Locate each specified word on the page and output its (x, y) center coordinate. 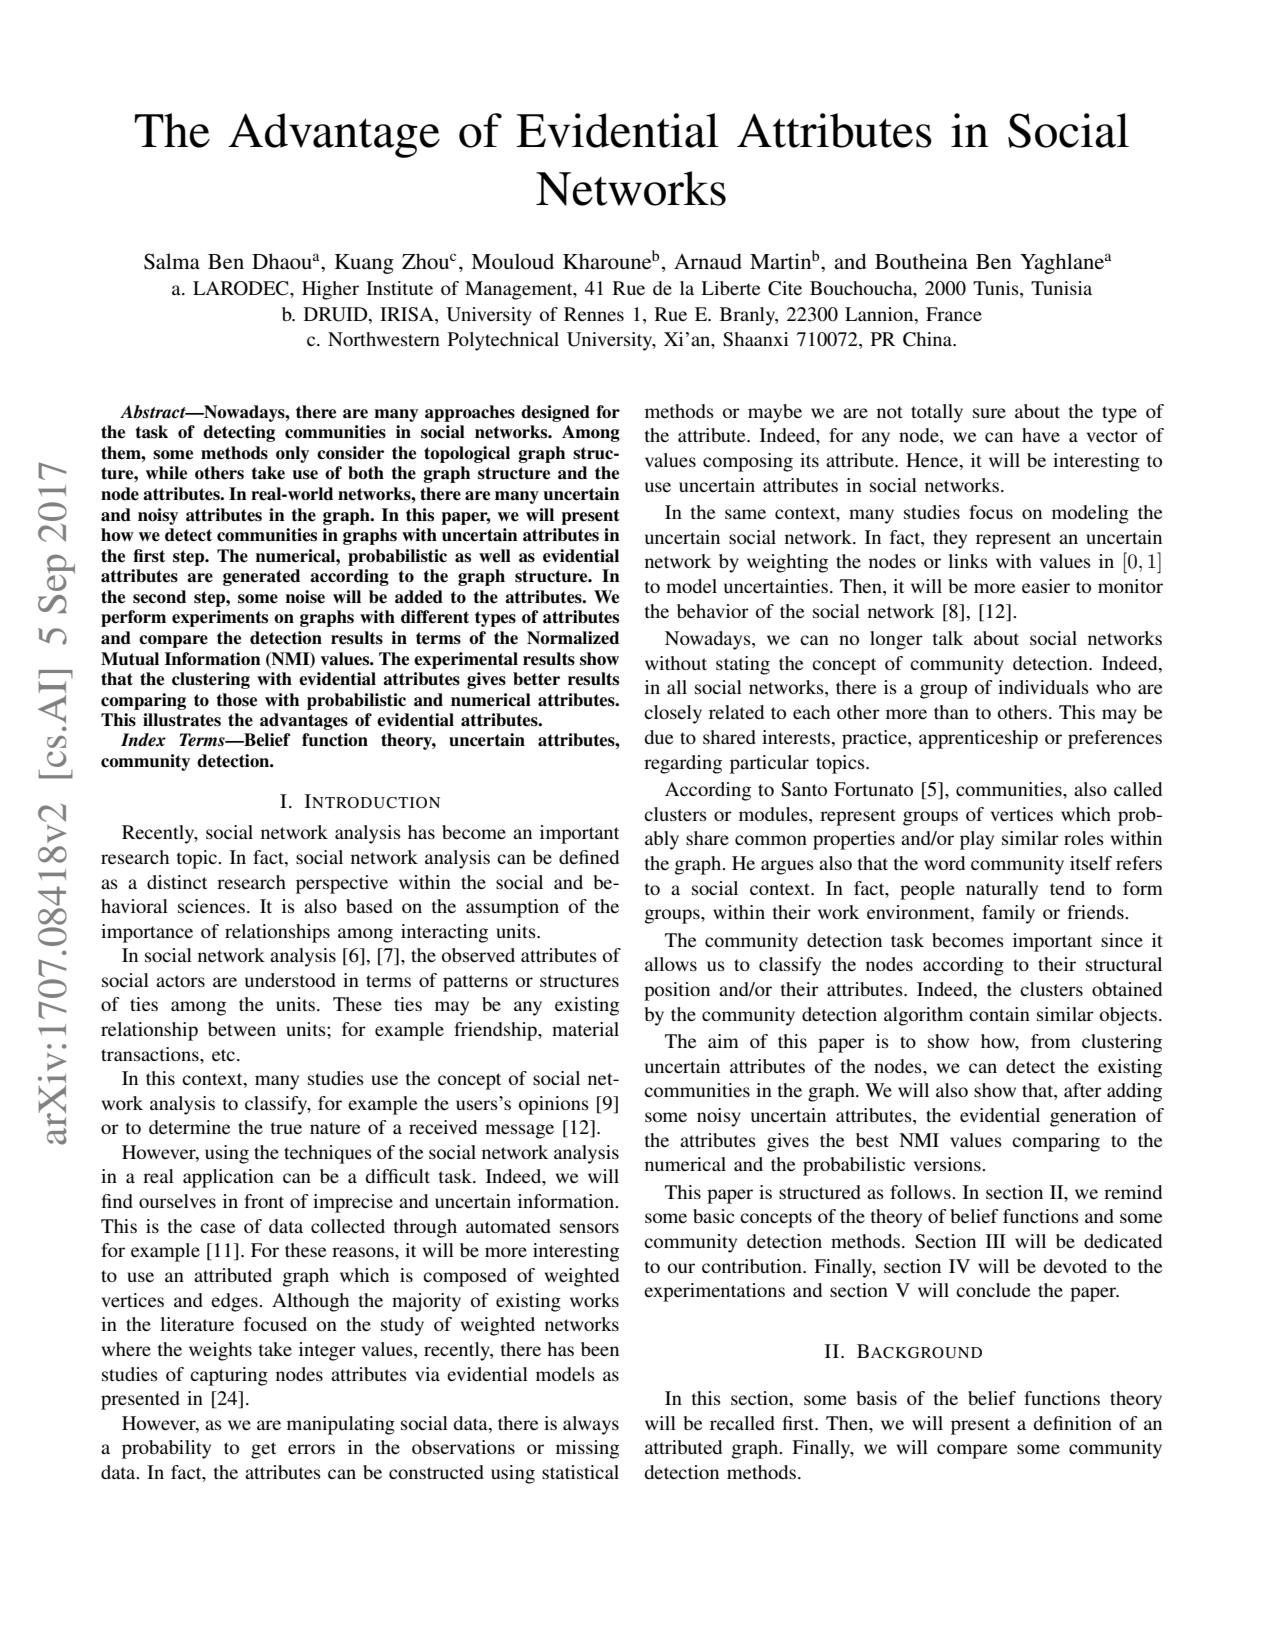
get (263, 1450)
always (591, 1425)
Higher (330, 290)
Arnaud (708, 261)
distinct (177, 882)
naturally (1002, 890)
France (954, 314)
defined (589, 857)
